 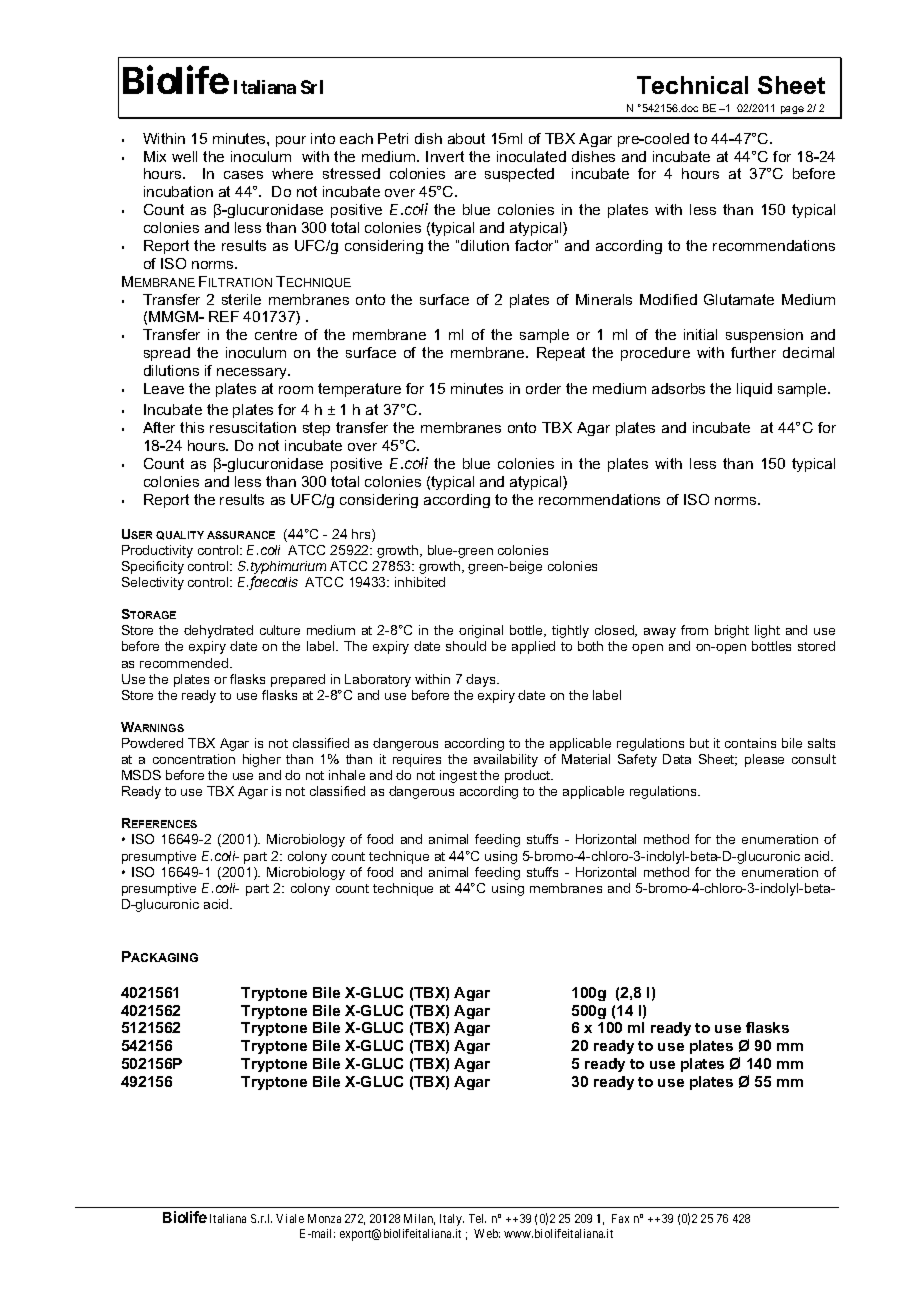 What do you see at coordinates (141, 775) in the document?
I see `MSDS` at bounding box center [141, 775].
